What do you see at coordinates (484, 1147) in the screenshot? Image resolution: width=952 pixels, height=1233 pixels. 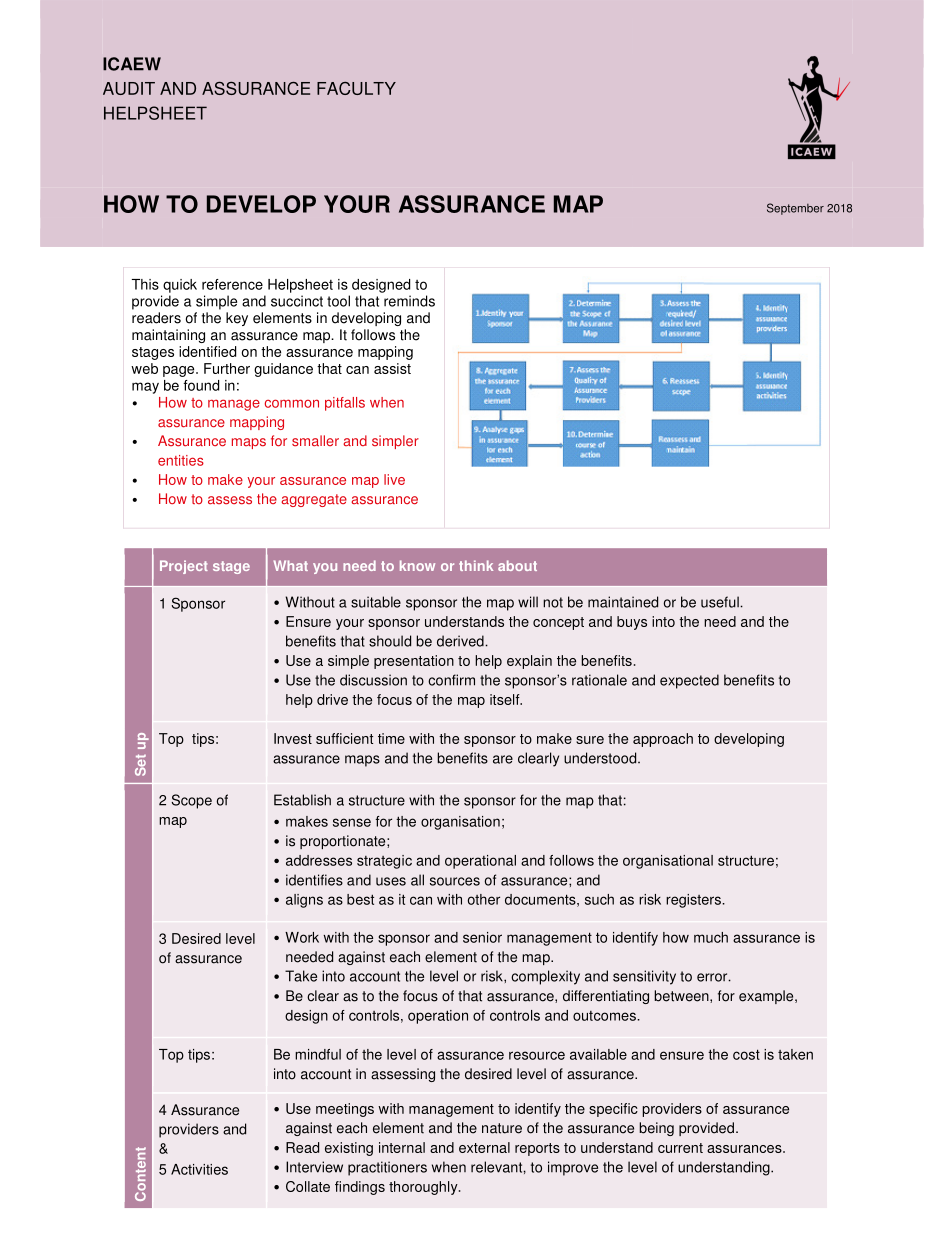 I see `external` at bounding box center [484, 1147].
